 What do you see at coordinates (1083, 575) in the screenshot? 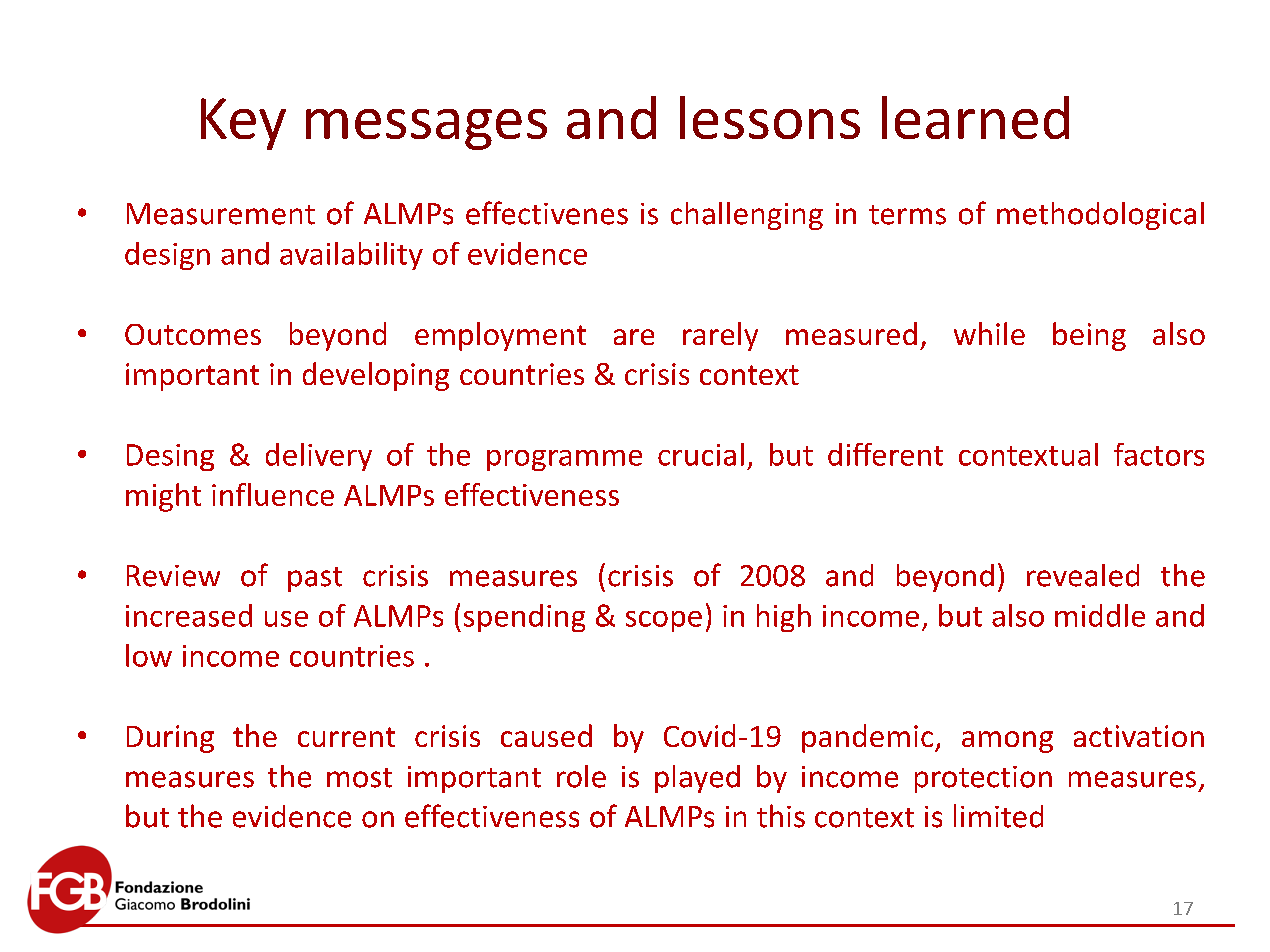
I see `revealed` at bounding box center [1083, 575].
